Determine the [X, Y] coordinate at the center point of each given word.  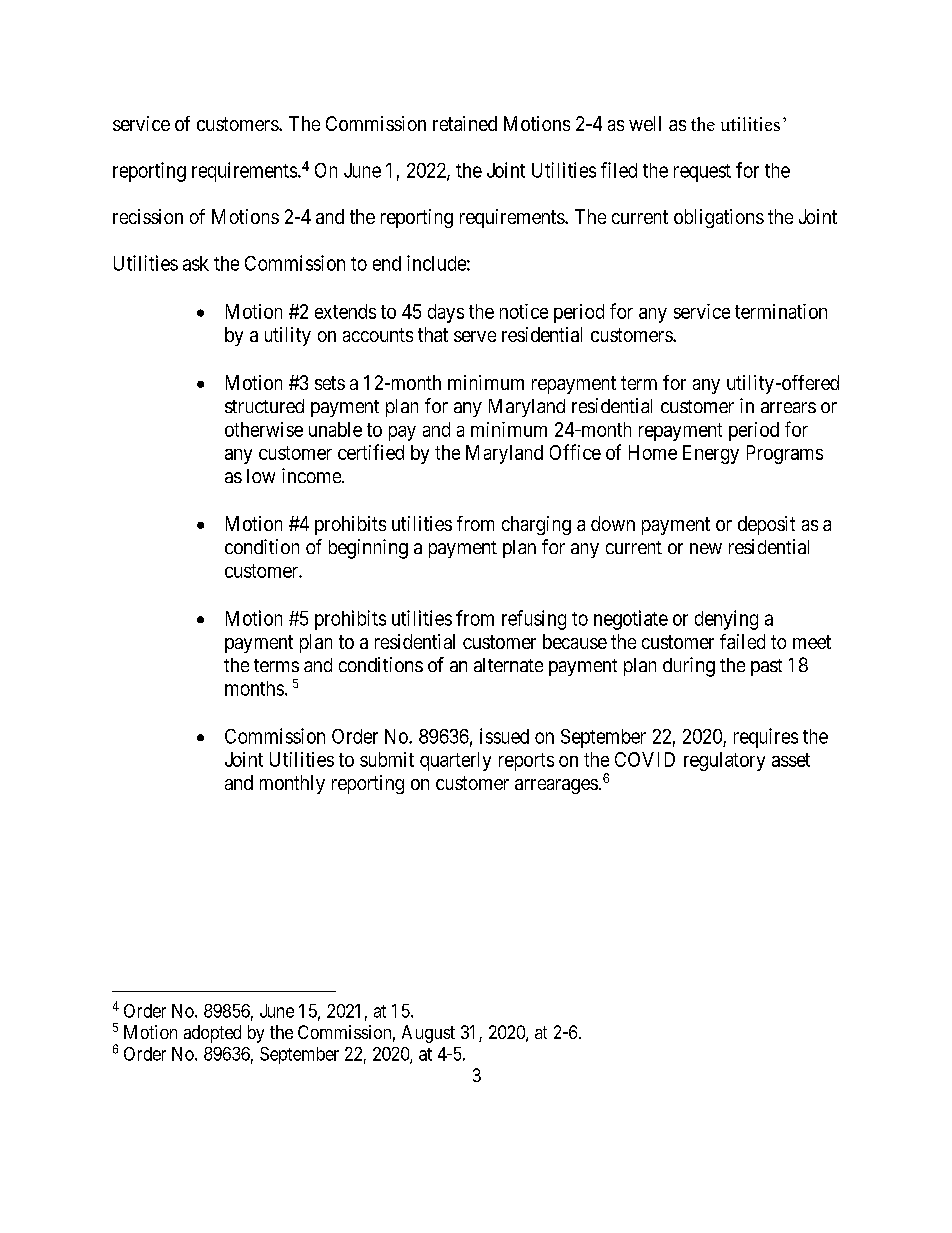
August [428, 1034]
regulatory [724, 761]
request [702, 173]
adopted [212, 1034]
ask [196, 263]
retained [465, 123]
